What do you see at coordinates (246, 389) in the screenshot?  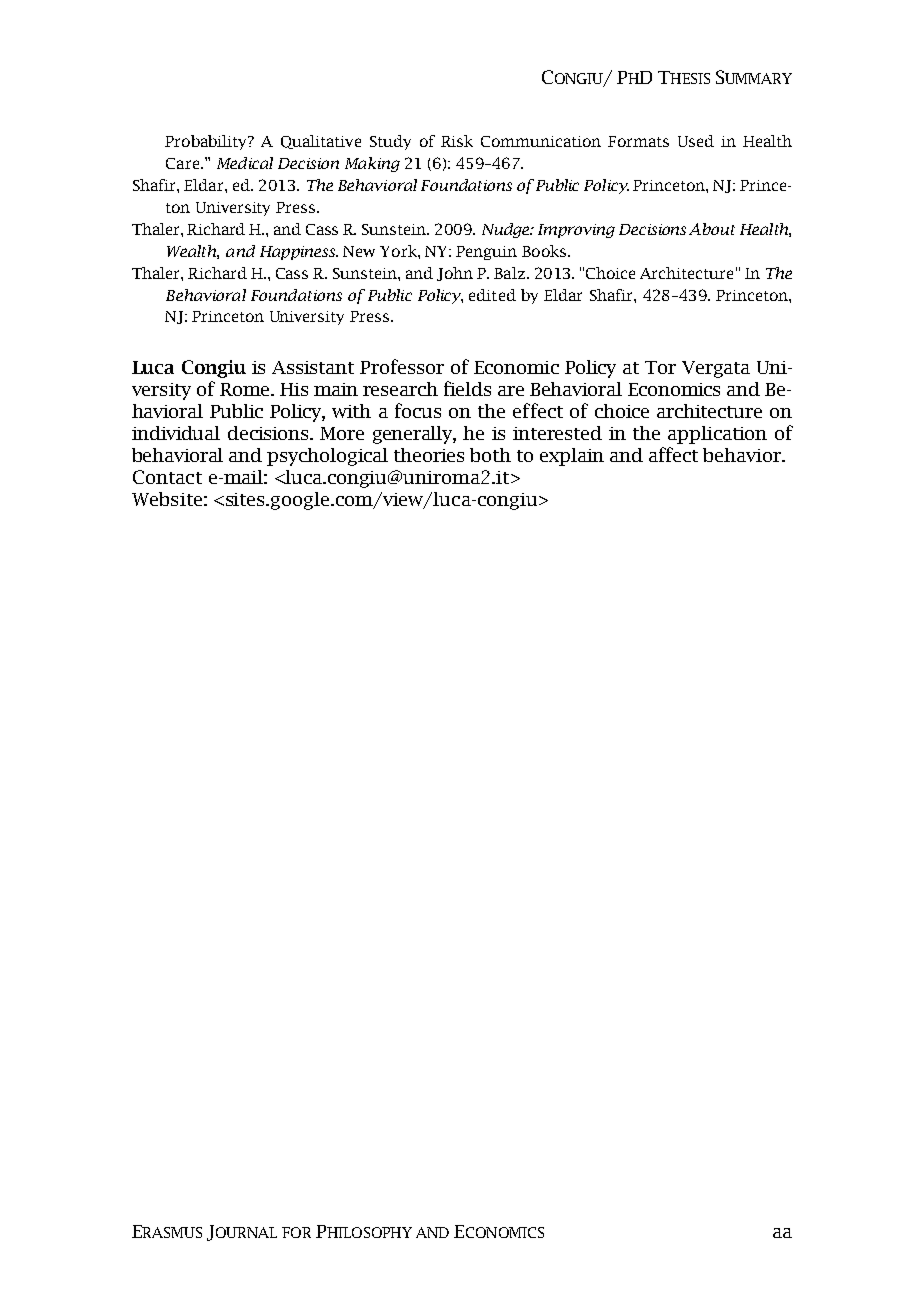 I see `Rome` at bounding box center [246, 389].
